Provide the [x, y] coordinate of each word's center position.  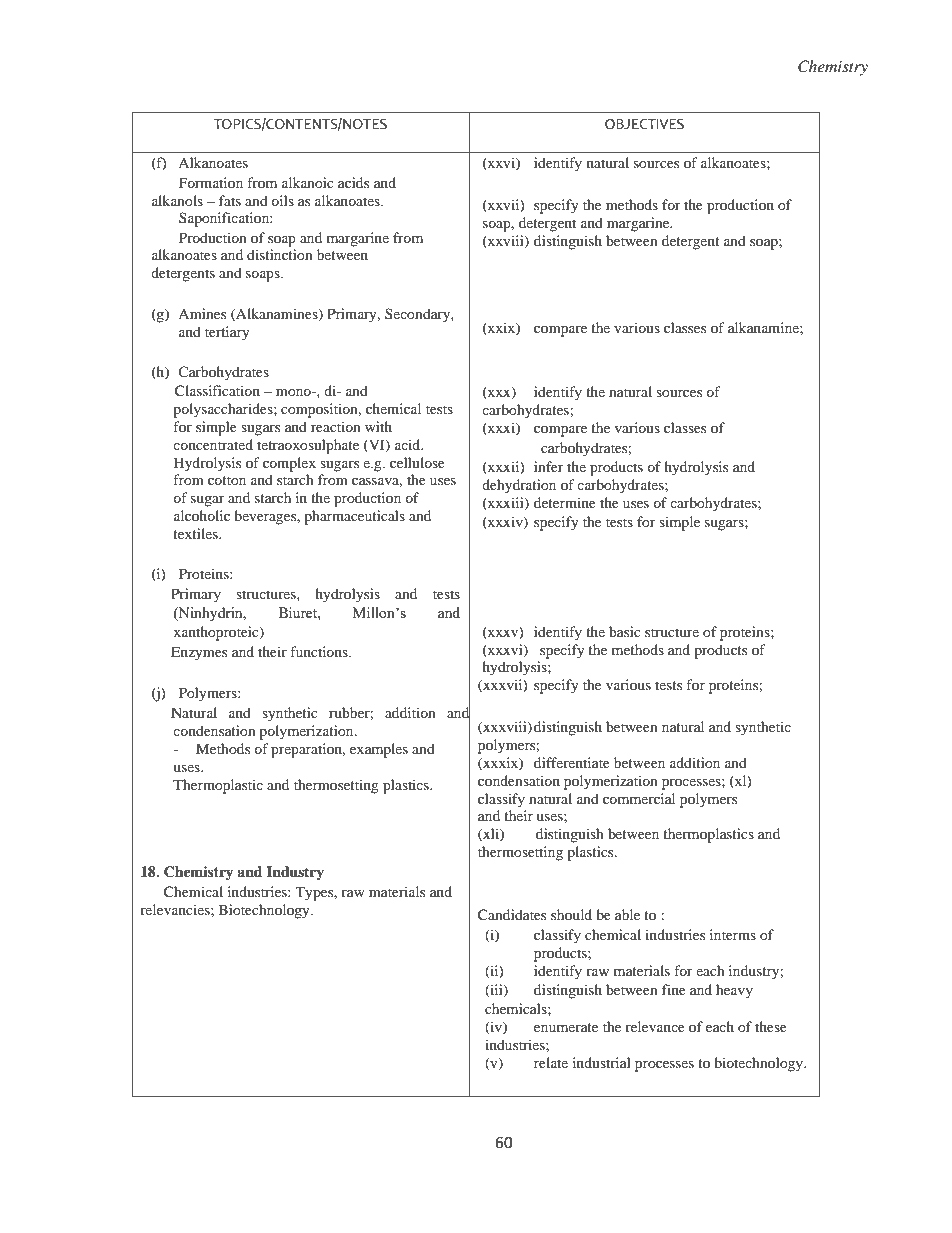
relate [551, 1062]
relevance [655, 1026]
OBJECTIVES [644, 124]
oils [282, 200]
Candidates [512, 915]
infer [549, 466]
